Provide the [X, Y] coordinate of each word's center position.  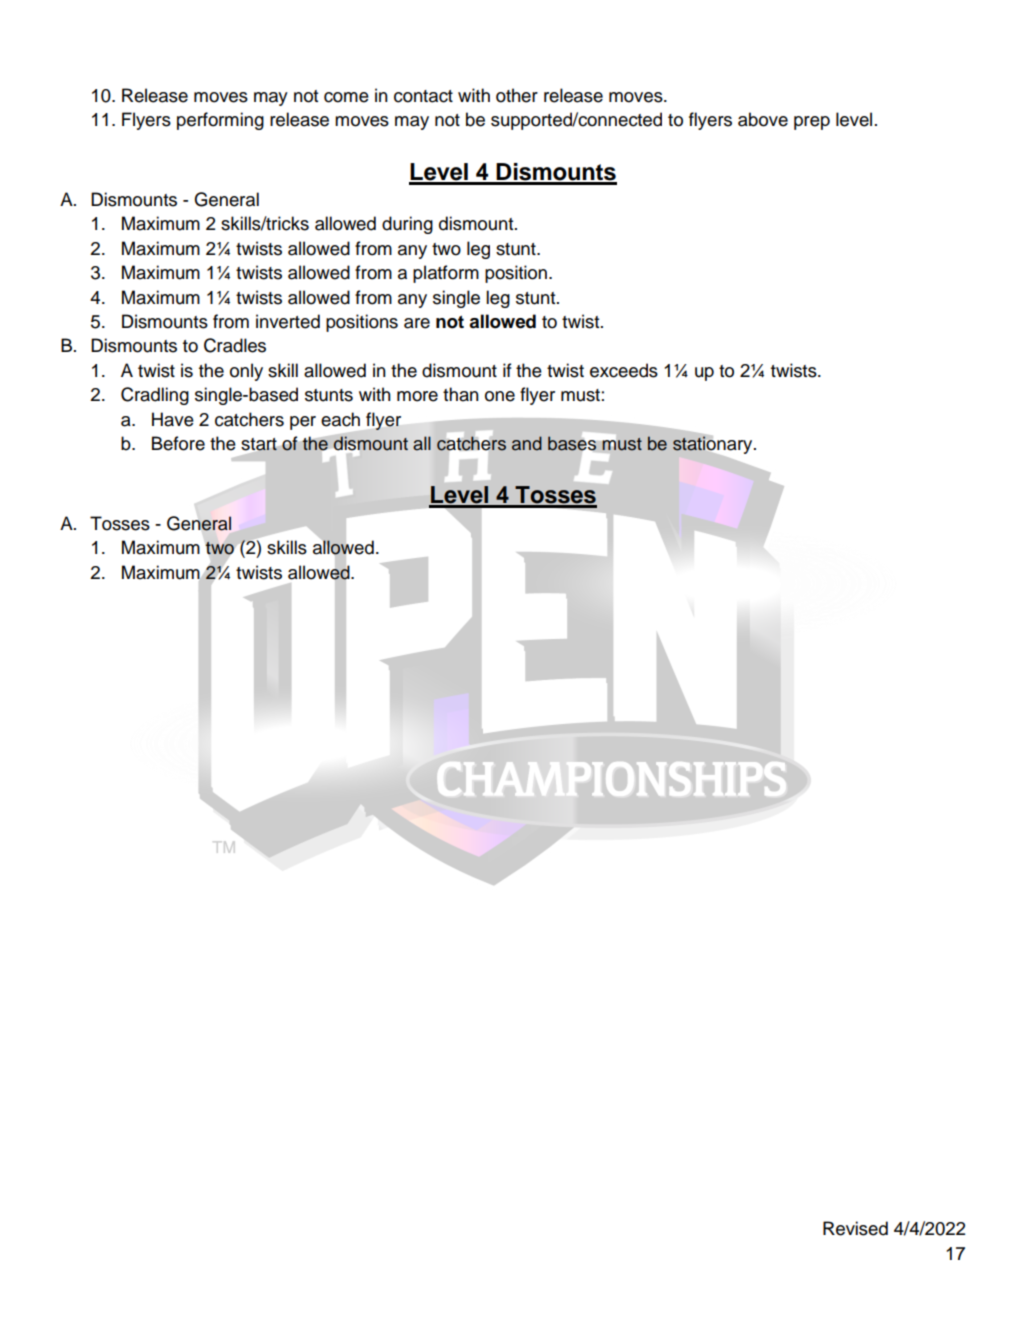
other [517, 95]
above [763, 119]
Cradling [155, 396]
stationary [714, 445]
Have [173, 419]
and [527, 443]
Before [178, 443]
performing [220, 121]
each [340, 419]
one [500, 396]
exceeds [624, 370]
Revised [855, 1228]
